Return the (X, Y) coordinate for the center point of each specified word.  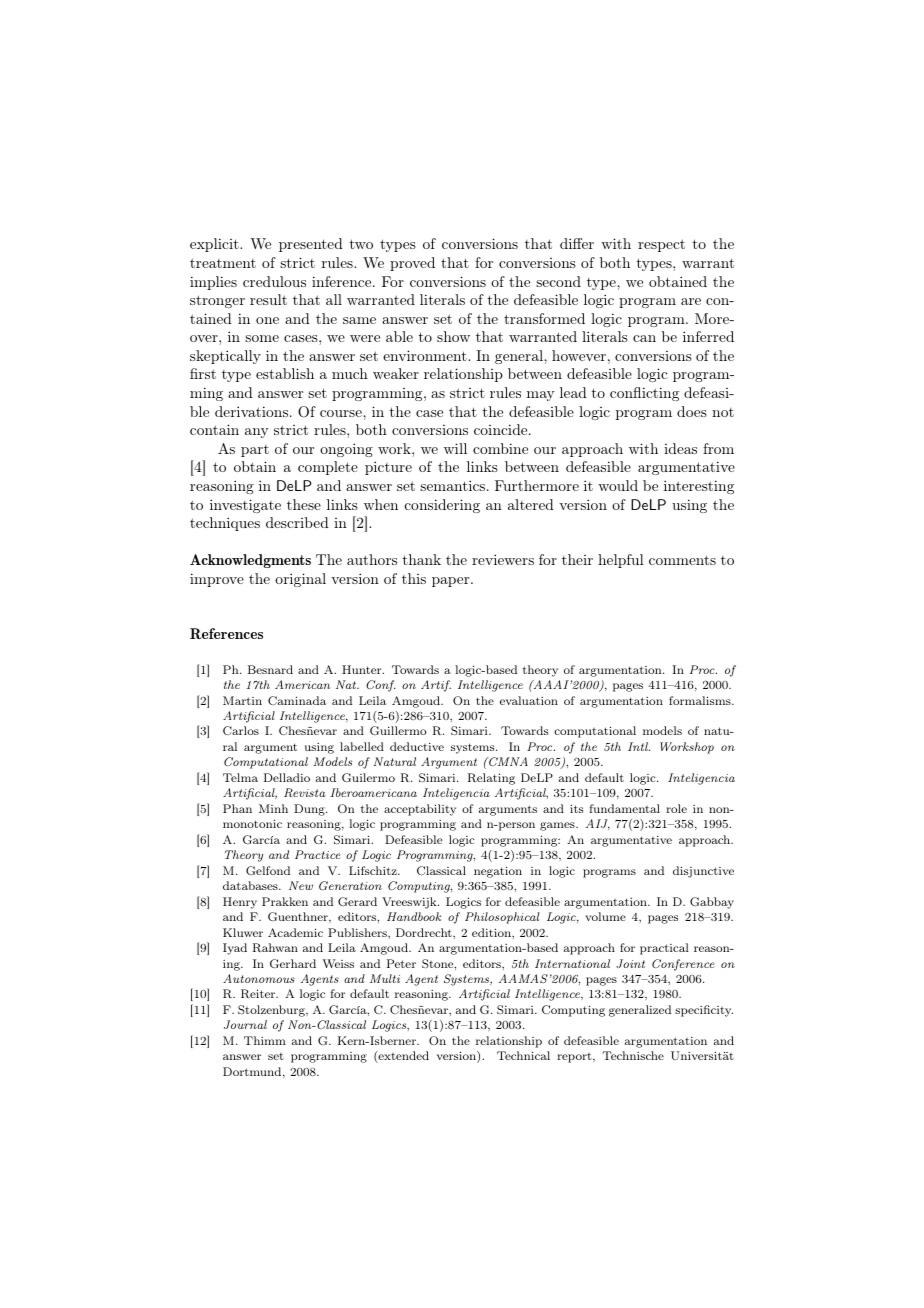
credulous (274, 281)
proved (412, 264)
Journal (245, 1024)
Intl (639, 746)
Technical (523, 1055)
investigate (245, 506)
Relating (491, 779)
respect (661, 245)
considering (442, 506)
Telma (240, 777)
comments (682, 560)
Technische (633, 1055)
